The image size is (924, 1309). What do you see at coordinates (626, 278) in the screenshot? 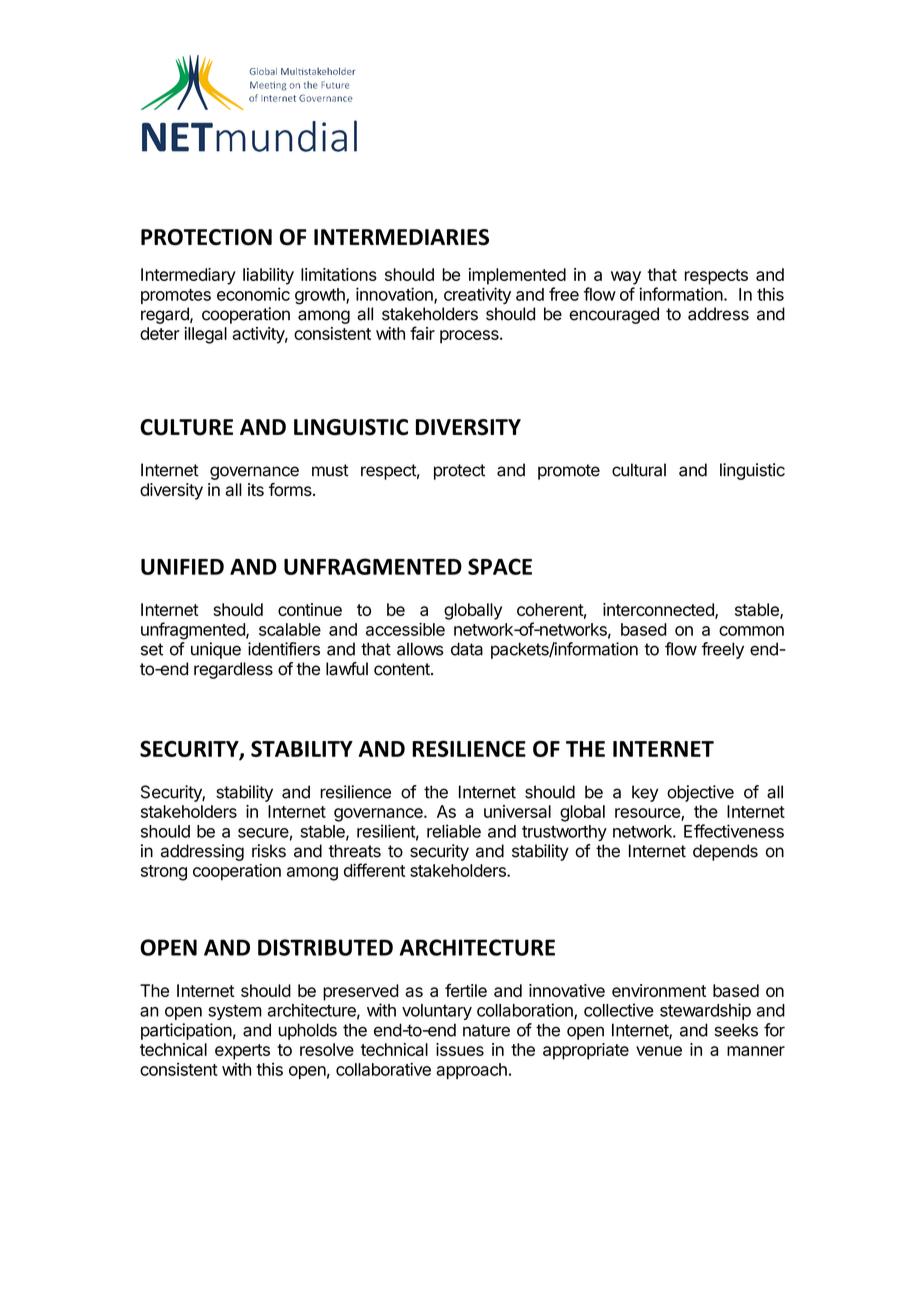
I see `way` at bounding box center [626, 278].
